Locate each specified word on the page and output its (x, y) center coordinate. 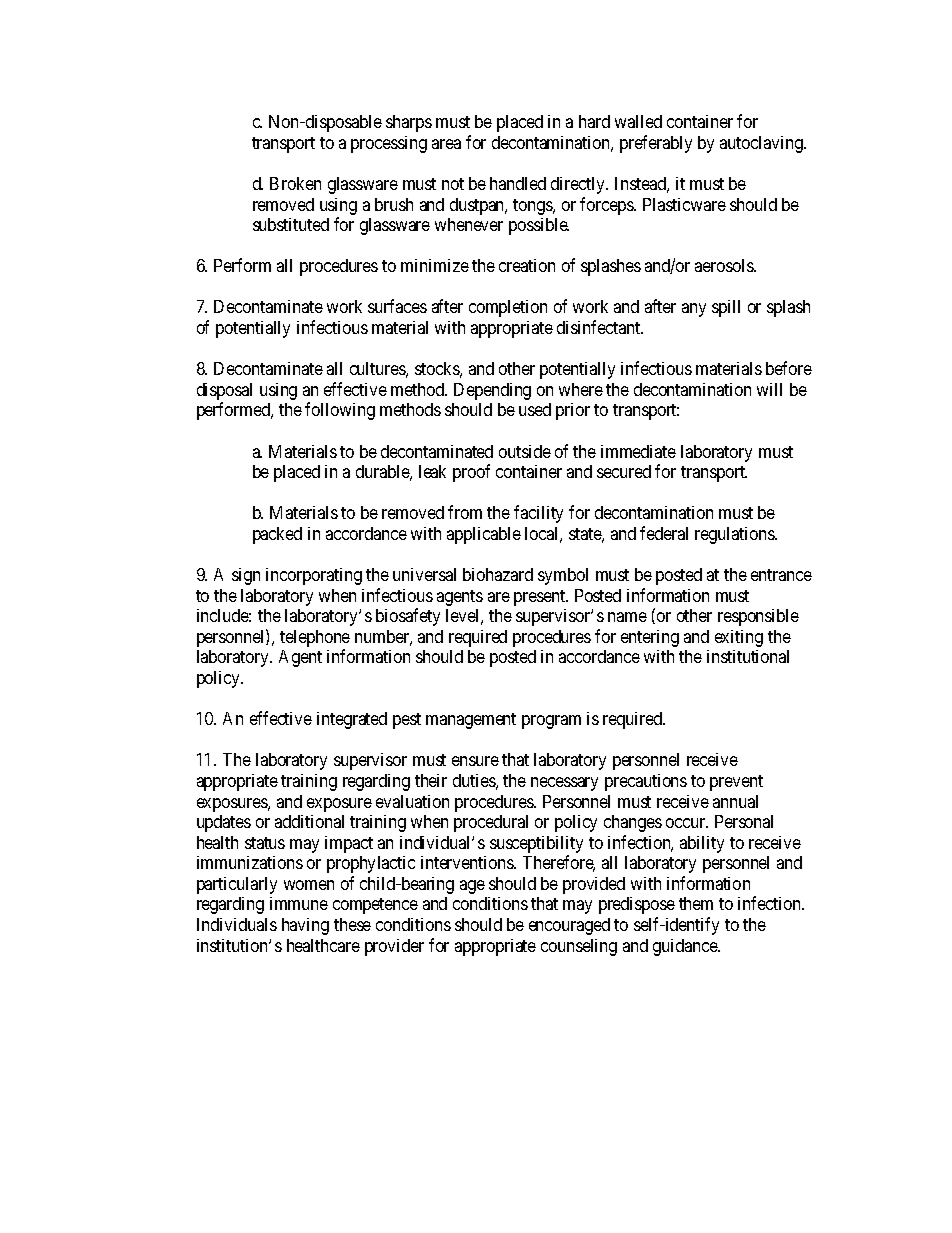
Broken (295, 183)
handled (518, 183)
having (305, 926)
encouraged (569, 926)
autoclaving (762, 144)
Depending (492, 391)
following (340, 411)
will (769, 389)
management (471, 721)
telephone (315, 640)
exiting (739, 638)
